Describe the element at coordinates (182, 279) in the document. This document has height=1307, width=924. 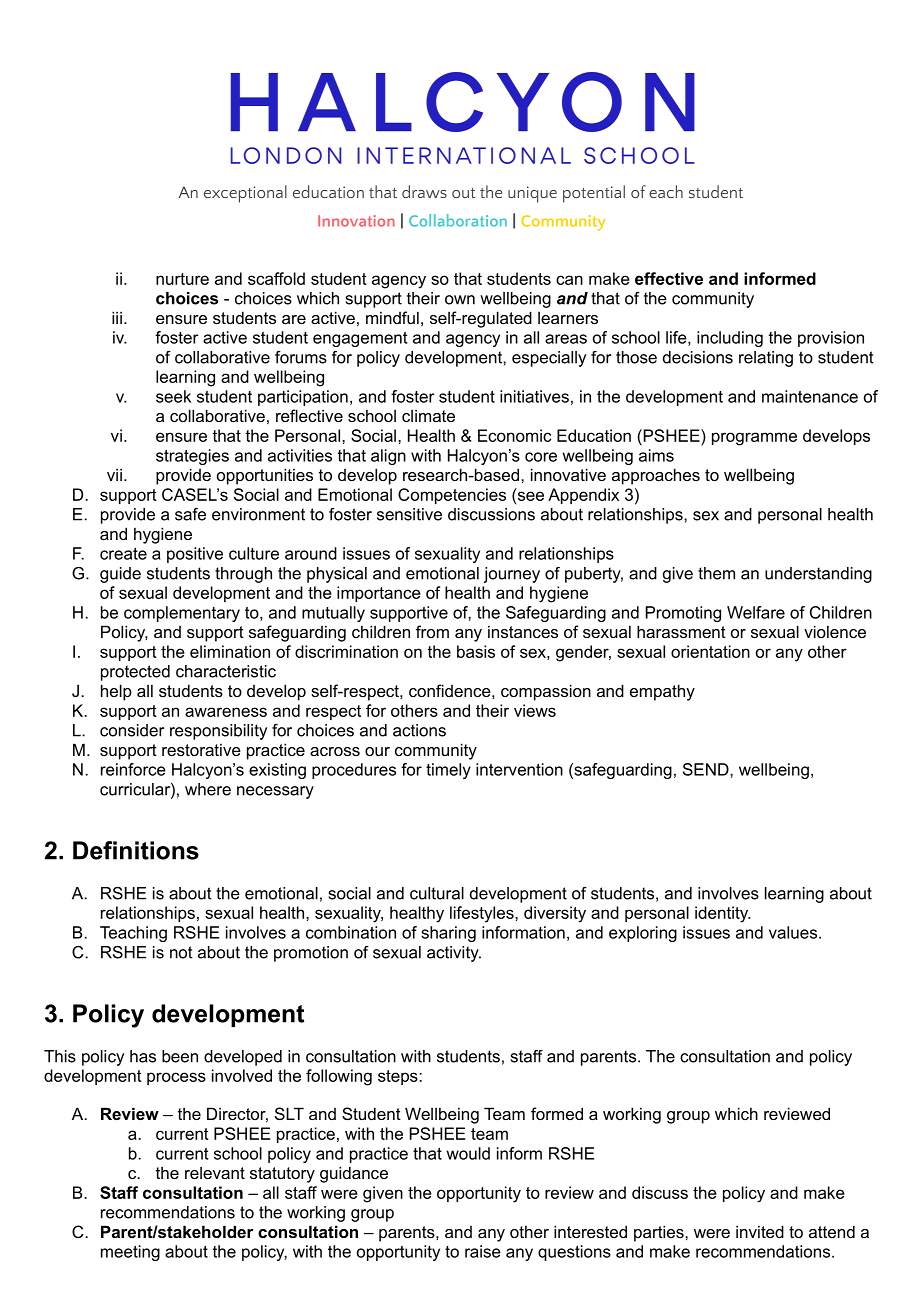
I see `nurture` at that location.
